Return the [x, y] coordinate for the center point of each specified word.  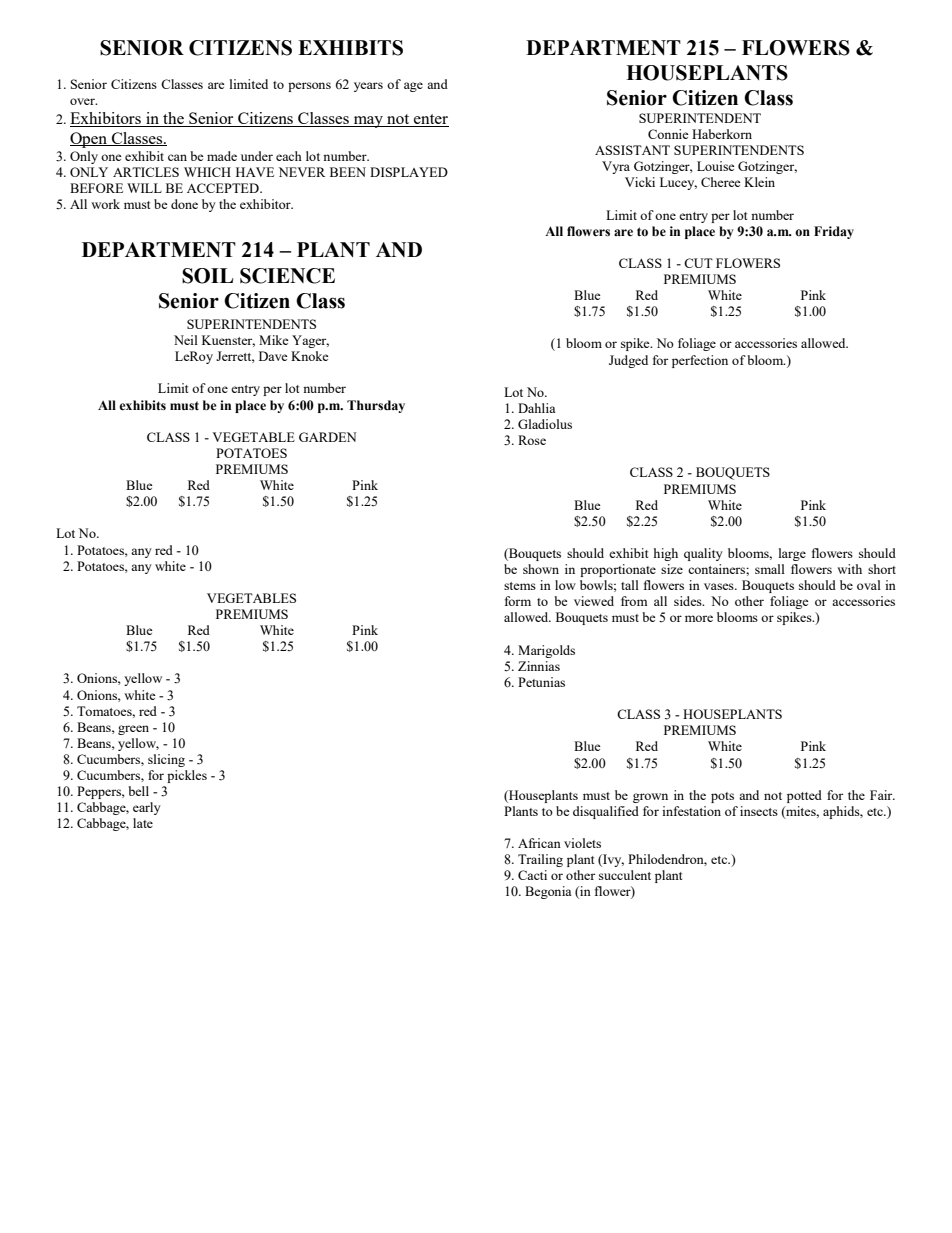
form [518, 601]
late [143, 823]
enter [430, 120]
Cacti [532, 875]
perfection [700, 361]
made [222, 156]
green [133, 730]
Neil [186, 340]
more [699, 618]
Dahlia [537, 408]
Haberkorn [722, 134]
